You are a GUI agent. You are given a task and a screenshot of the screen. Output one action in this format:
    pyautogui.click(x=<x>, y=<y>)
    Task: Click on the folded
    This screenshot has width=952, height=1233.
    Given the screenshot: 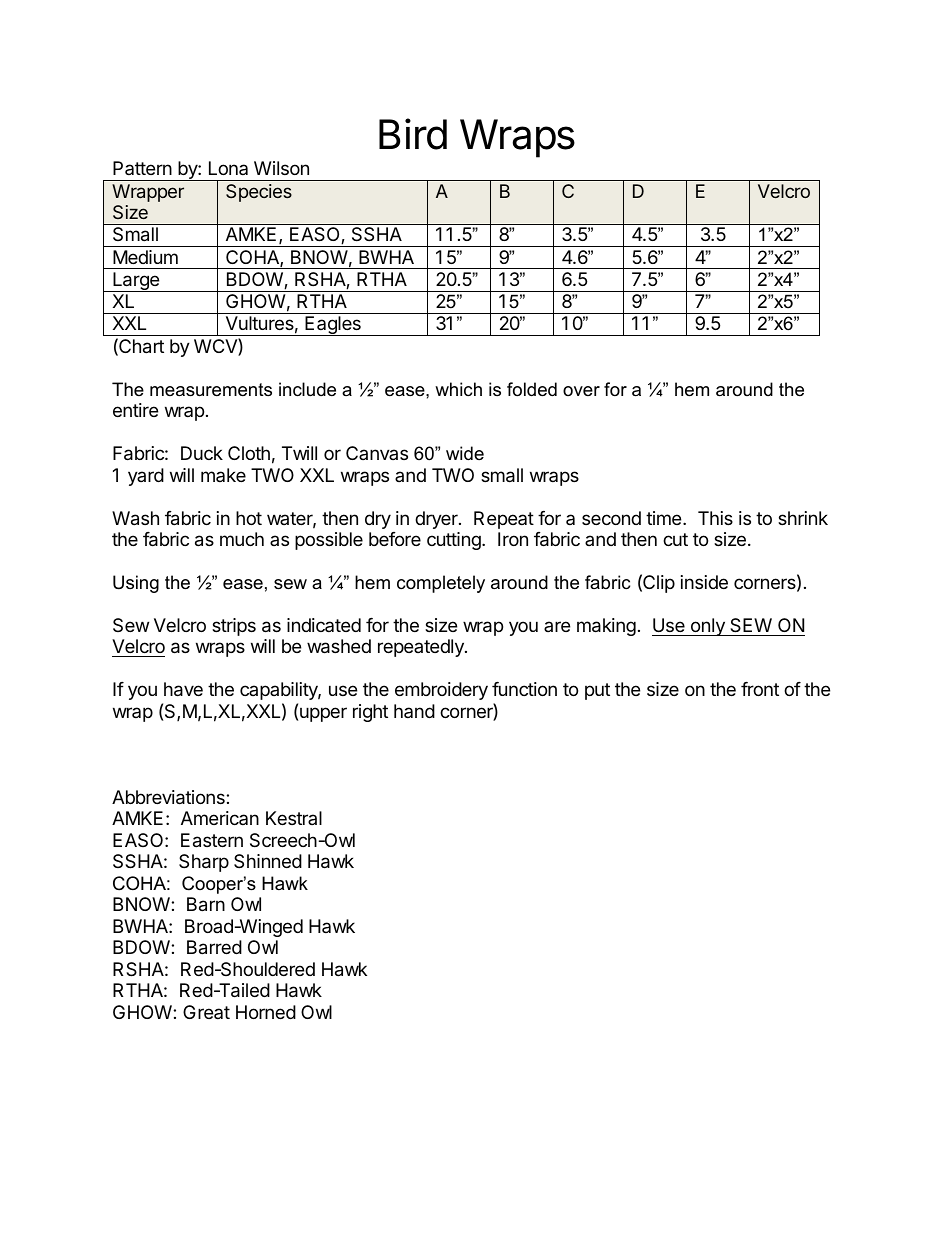 What is the action you would take?
    pyautogui.click(x=532, y=389)
